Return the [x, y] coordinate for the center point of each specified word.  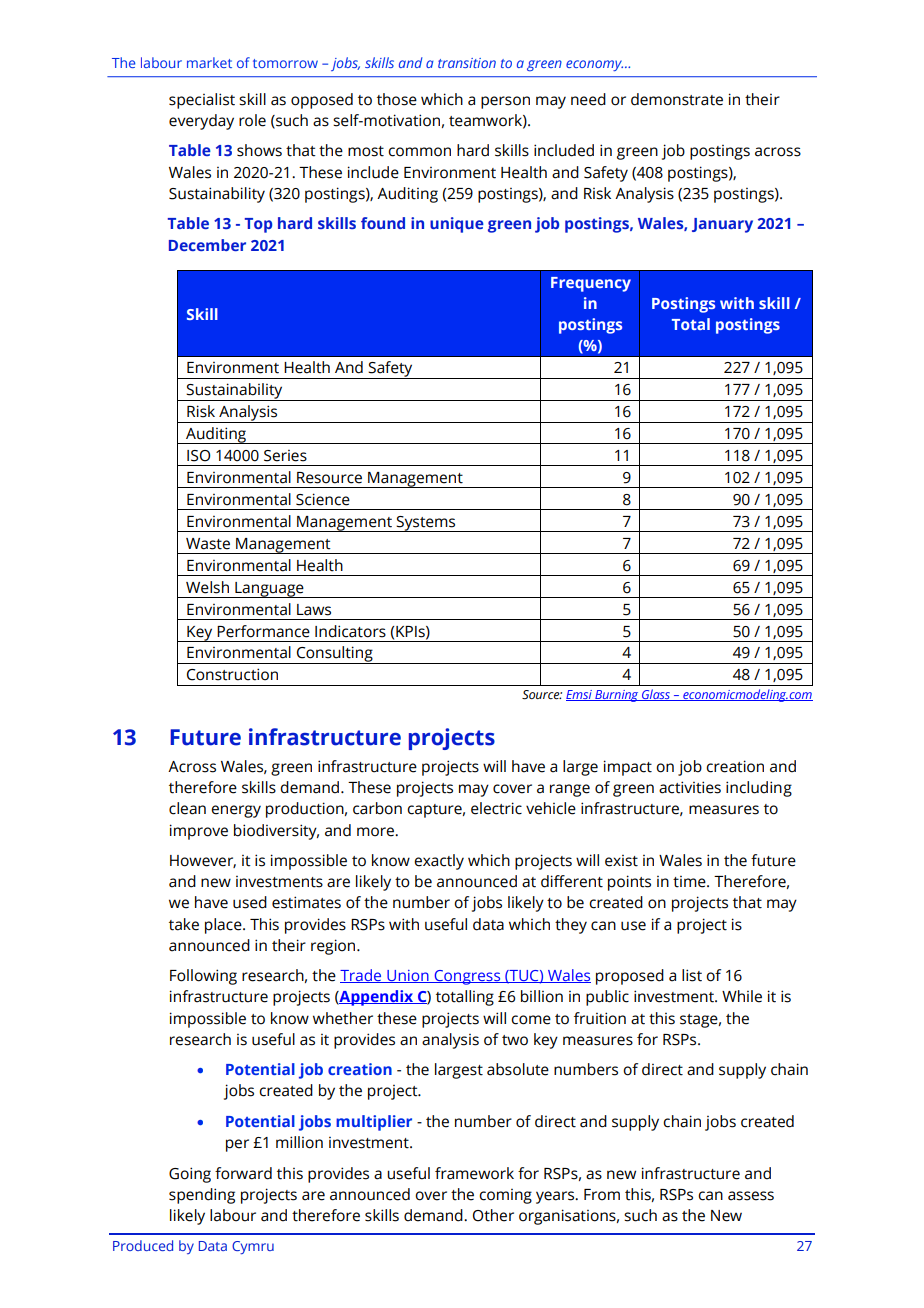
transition [467, 63]
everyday [201, 122]
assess [751, 1196]
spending [202, 1196]
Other [493, 1215]
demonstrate [677, 99]
